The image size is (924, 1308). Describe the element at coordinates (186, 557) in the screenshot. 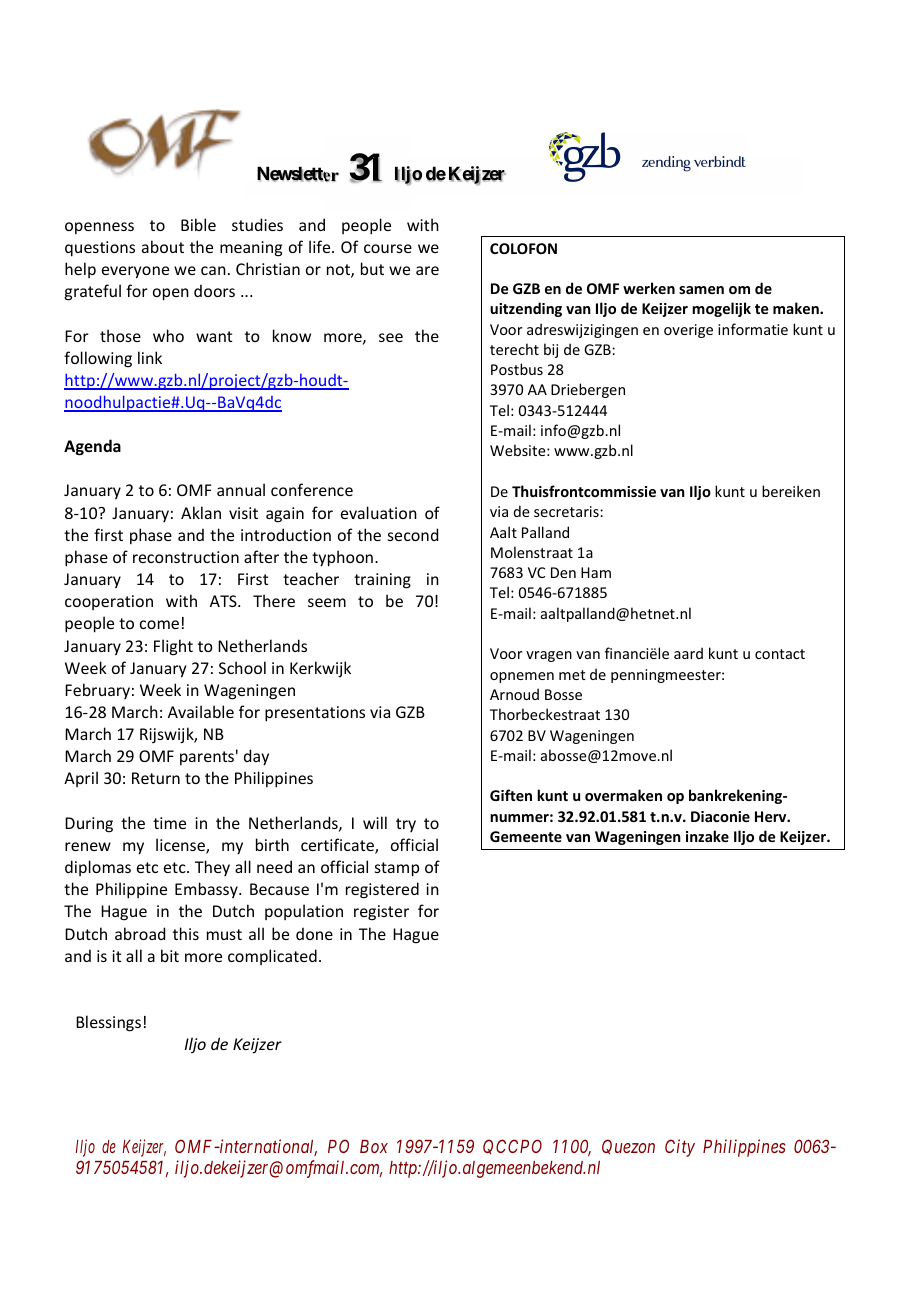

I see `reconstruction` at that location.
